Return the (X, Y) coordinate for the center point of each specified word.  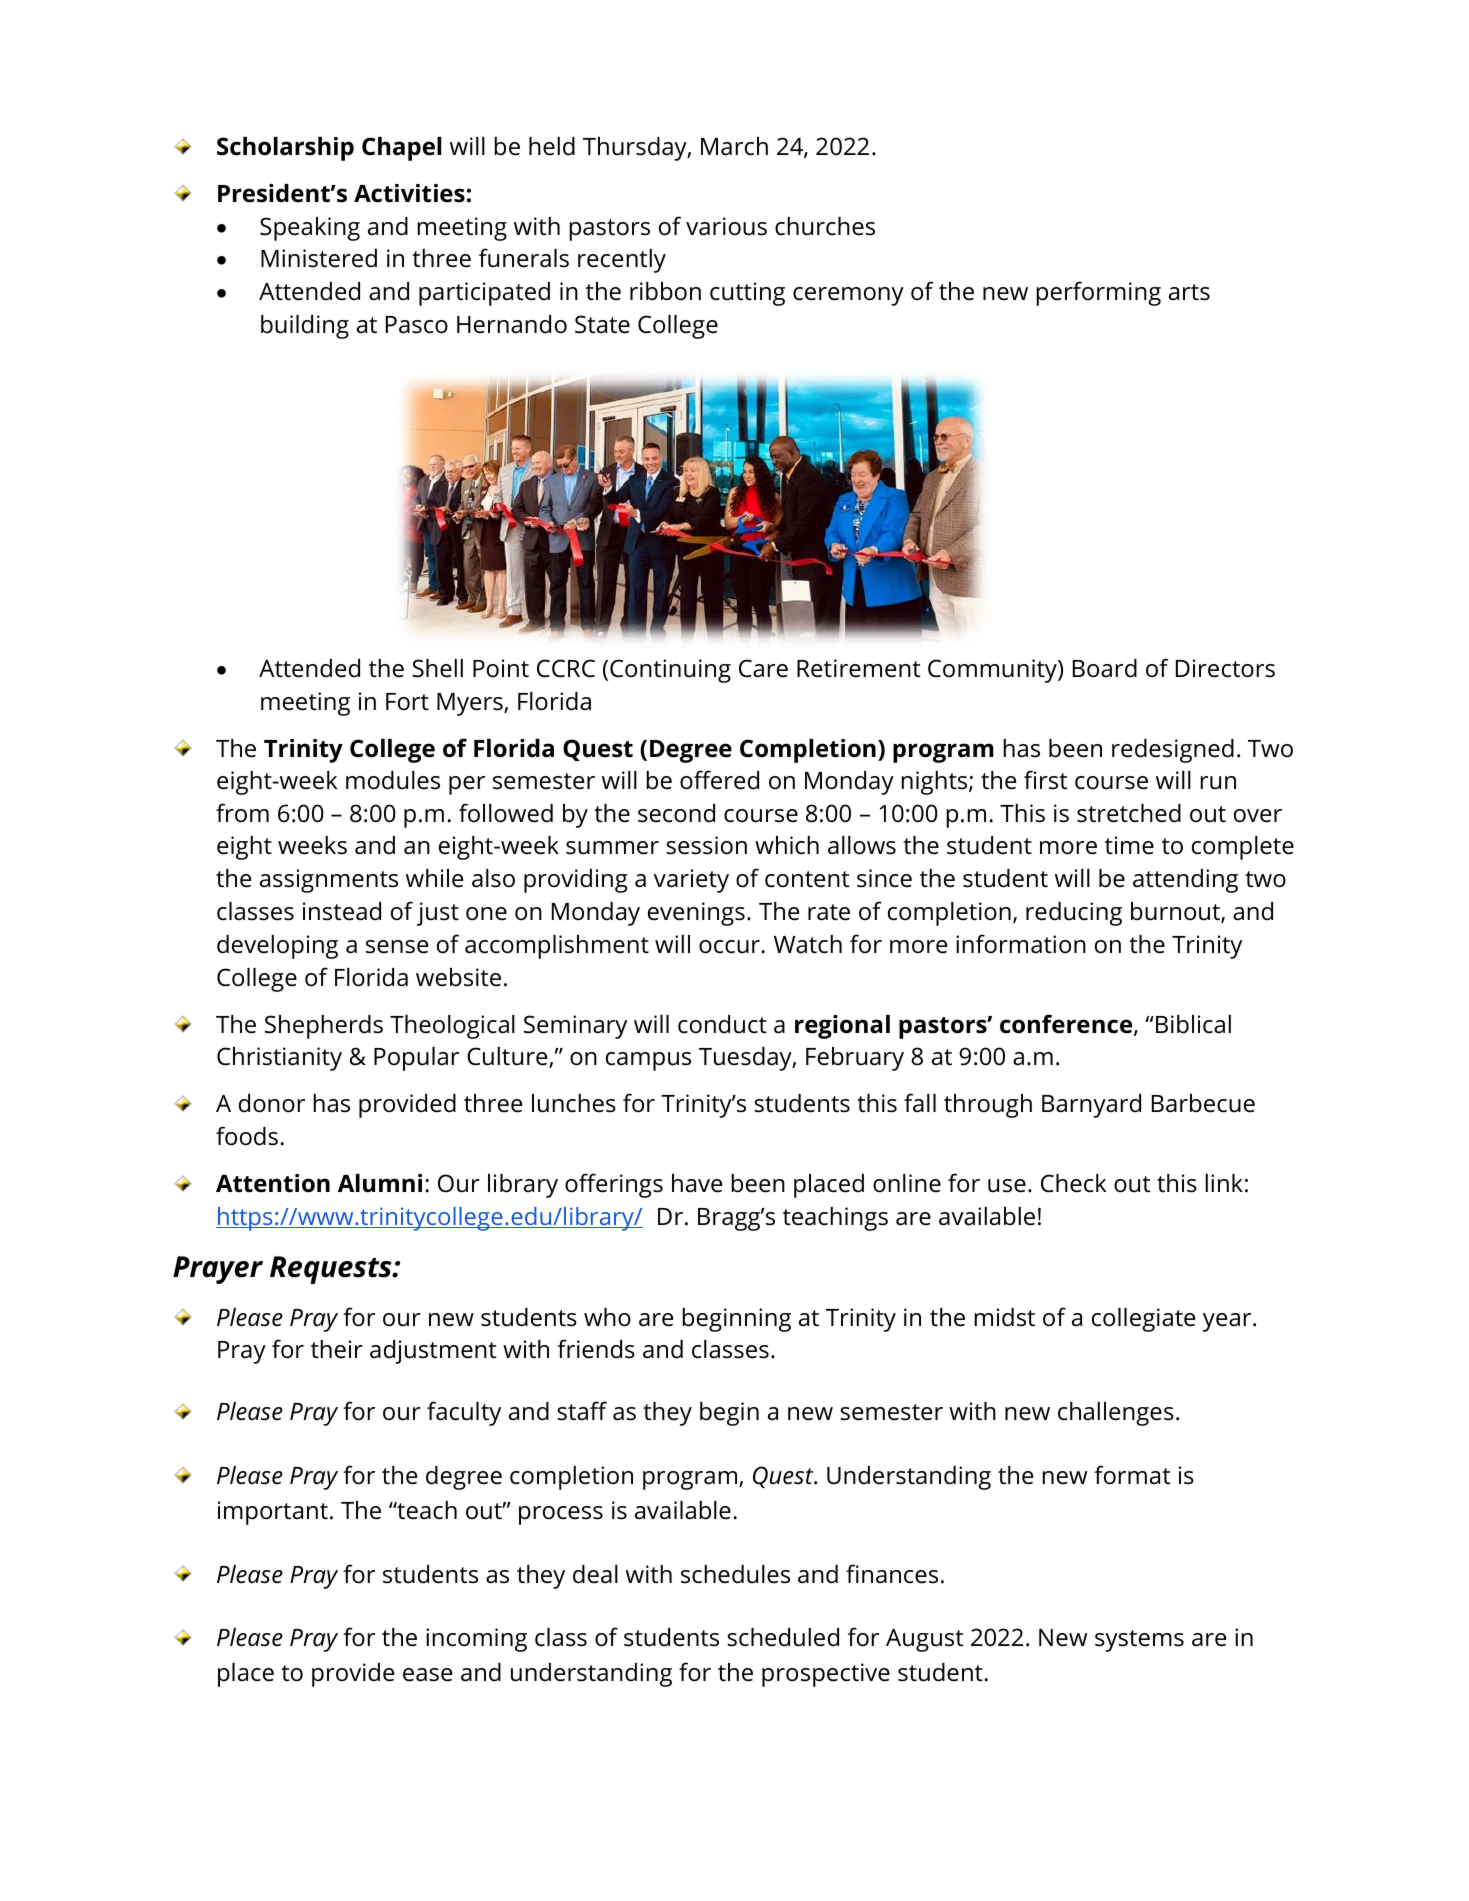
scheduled (783, 1637)
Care (763, 668)
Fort (407, 702)
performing (1098, 293)
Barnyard (1091, 1106)
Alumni (380, 1183)
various (726, 226)
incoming (476, 1640)
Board (1105, 668)
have (697, 1183)
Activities (409, 193)
